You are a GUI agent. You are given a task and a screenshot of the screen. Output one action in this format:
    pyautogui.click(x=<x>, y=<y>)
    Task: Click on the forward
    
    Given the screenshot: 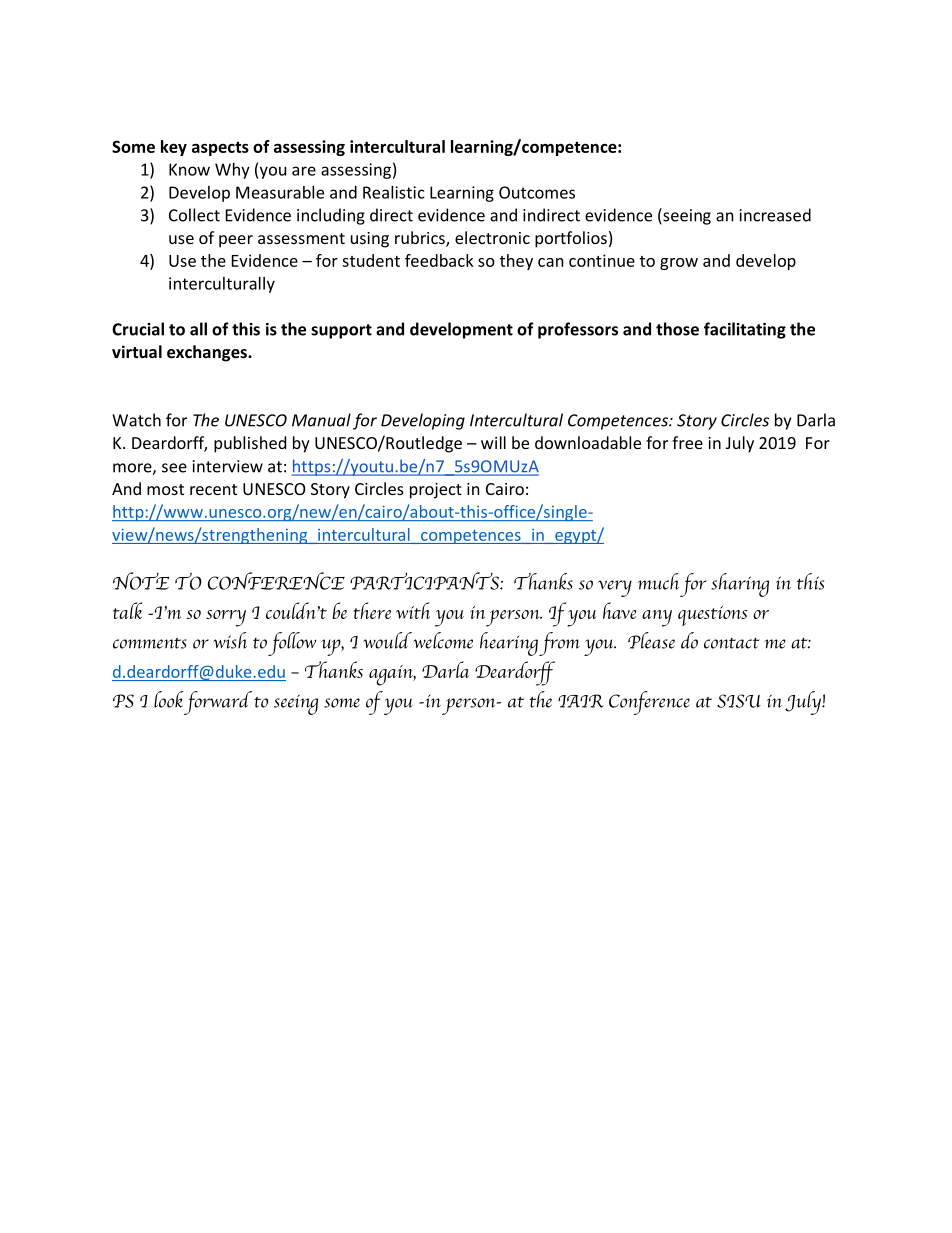 What is the action you would take?
    pyautogui.click(x=218, y=703)
